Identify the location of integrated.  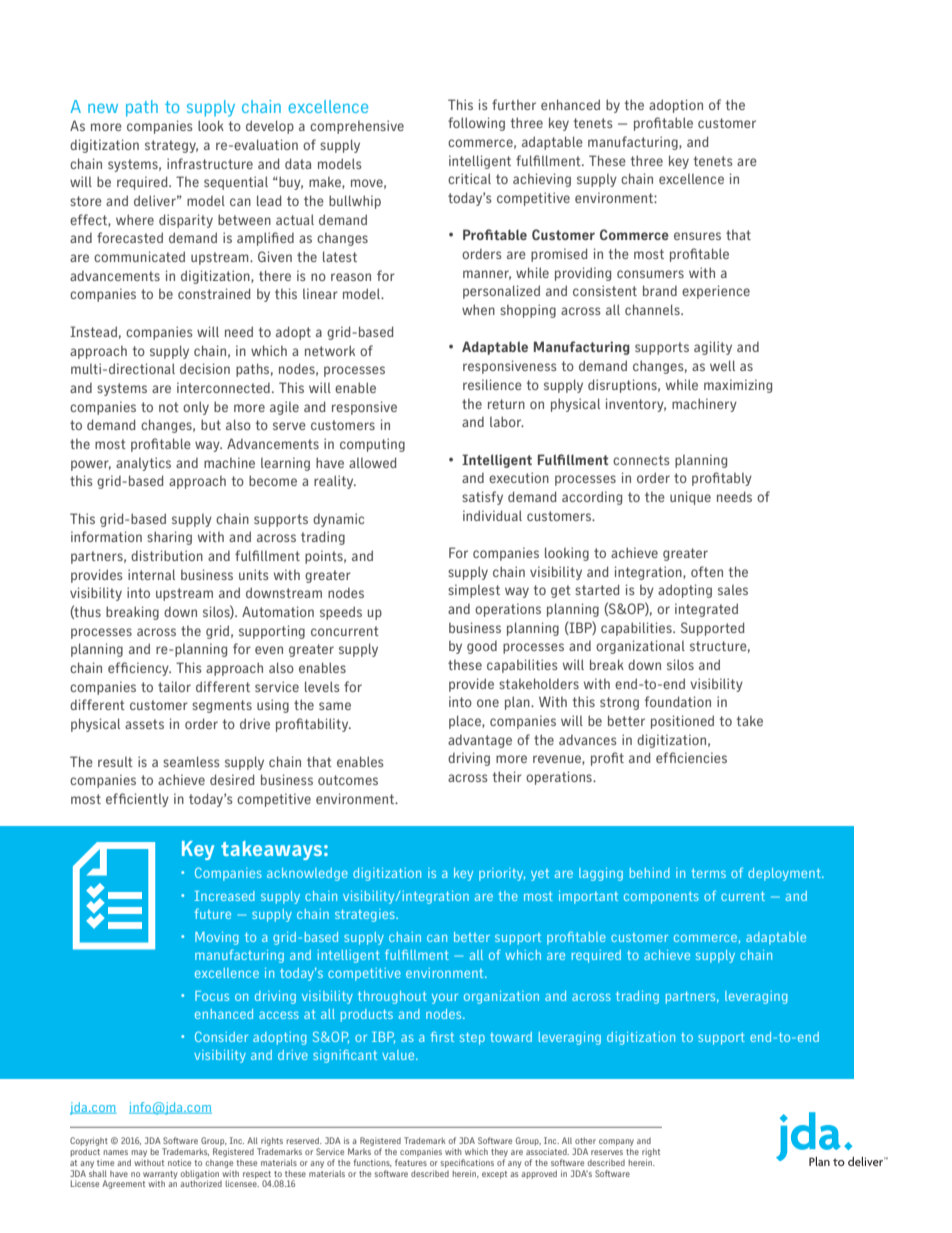
(706, 610).
